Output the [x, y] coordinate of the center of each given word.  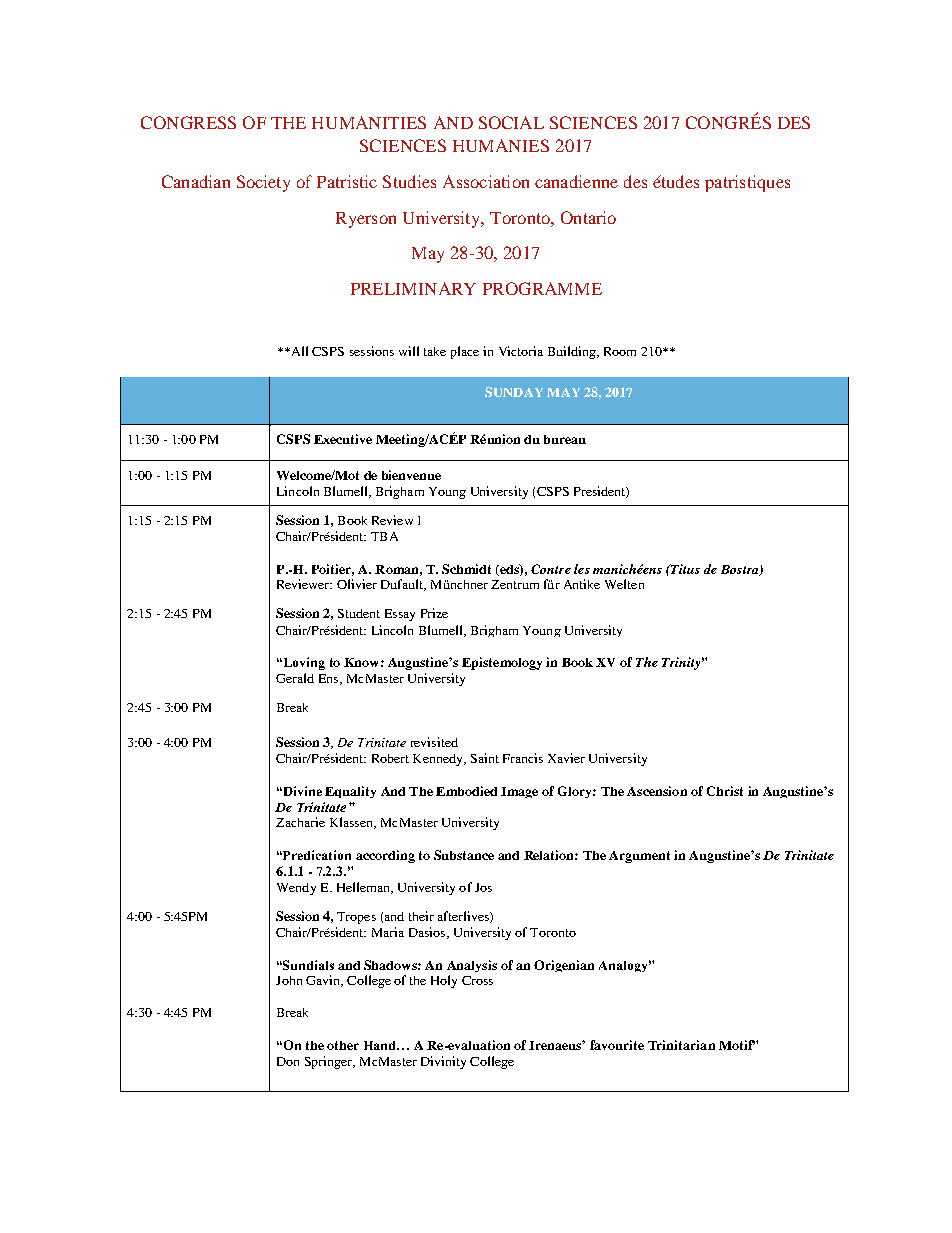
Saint [485, 758]
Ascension [657, 791]
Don [288, 1061]
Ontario [588, 217]
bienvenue [411, 475]
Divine [301, 791]
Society [263, 183]
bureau [565, 439]
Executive [343, 439]
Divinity [443, 1062]
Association [486, 181]
